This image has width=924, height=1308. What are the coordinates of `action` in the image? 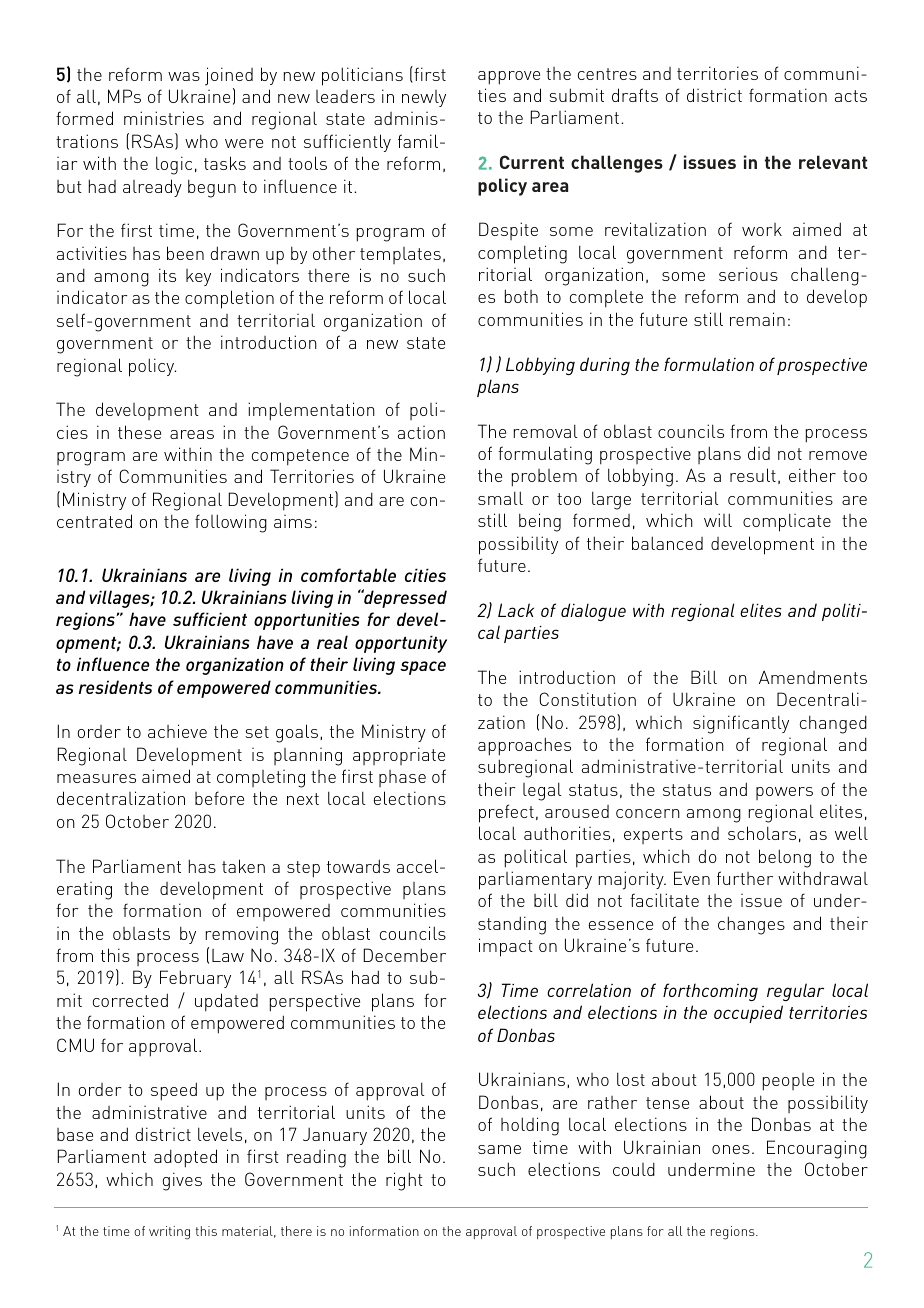 It's located at (421, 432).
